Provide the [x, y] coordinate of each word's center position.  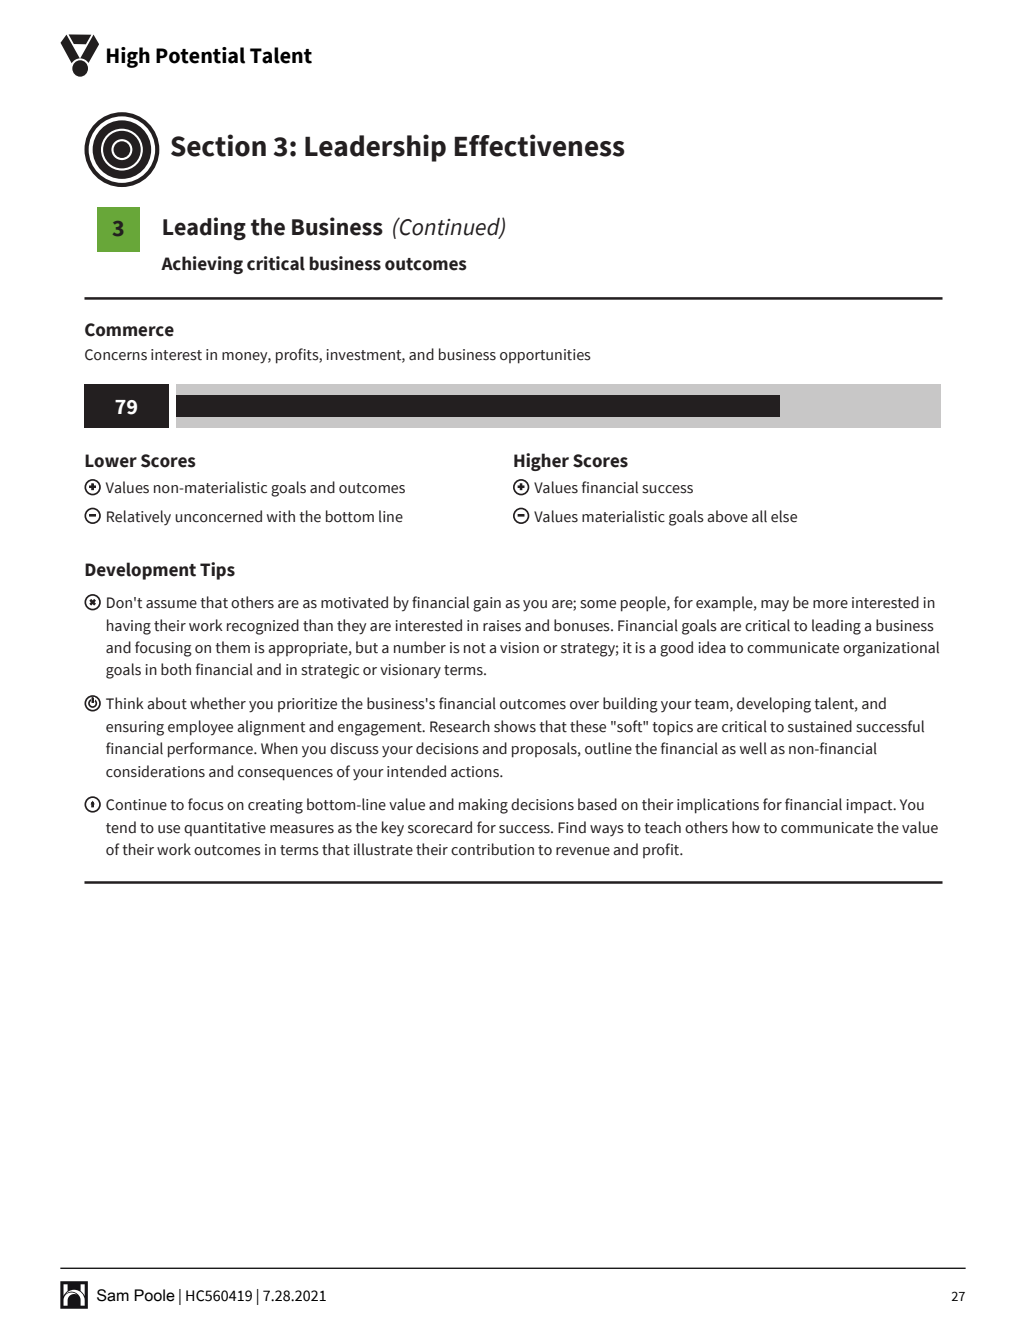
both [176, 669]
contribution [492, 849]
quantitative [225, 829]
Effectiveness [540, 145]
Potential [200, 55]
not [475, 648]
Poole [154, 1295]
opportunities [545, 356]
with [281, 516]
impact [870, 806]
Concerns [116, 355]
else [784, 516]
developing [774, 705]
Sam [113, 1295]
